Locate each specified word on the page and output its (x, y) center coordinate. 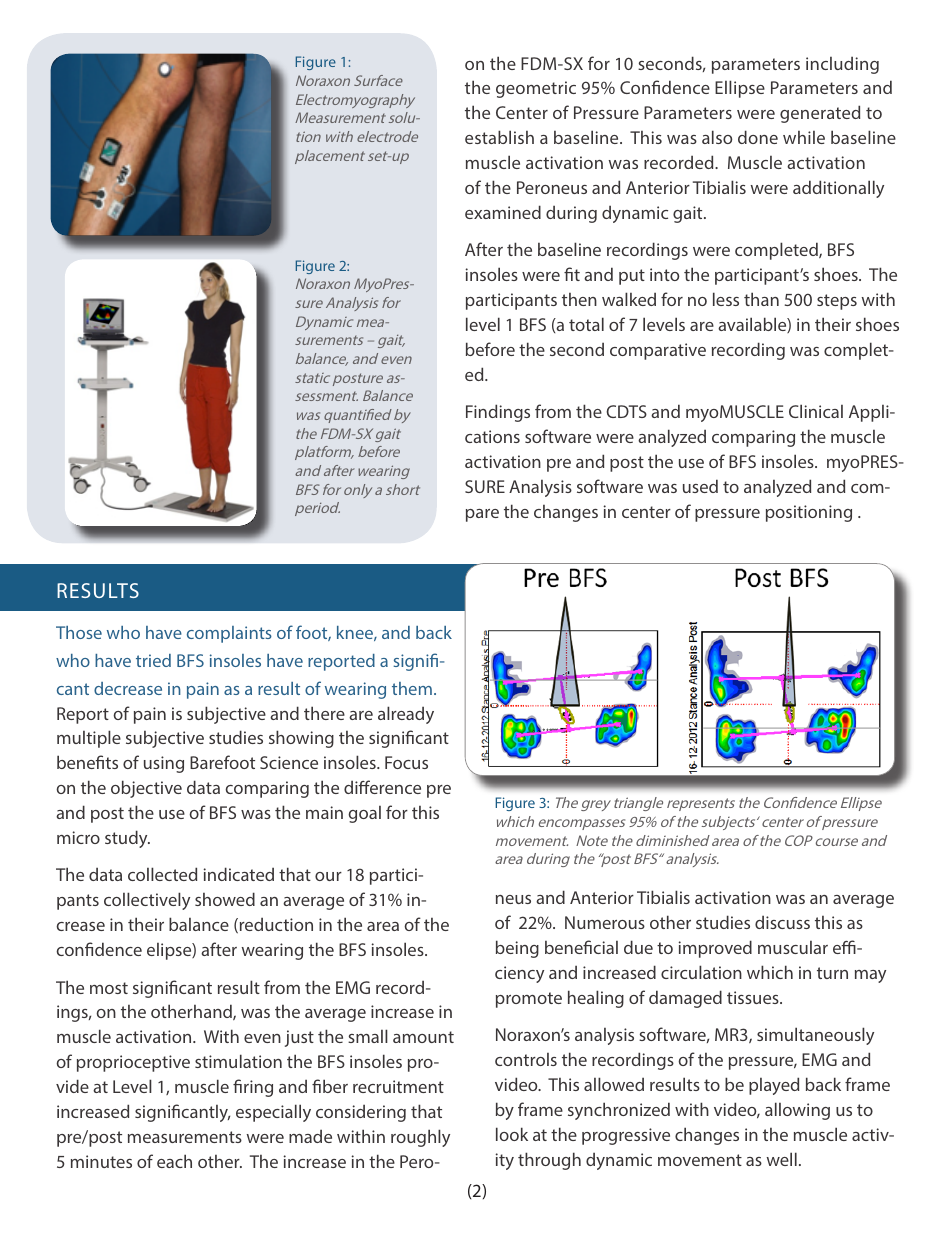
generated (820, 114)
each (174, 1161)
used (700, 486)
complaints (229, 634)
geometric (536, 89)
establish (499, 137)
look (512, 1134)
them (412, 688)
